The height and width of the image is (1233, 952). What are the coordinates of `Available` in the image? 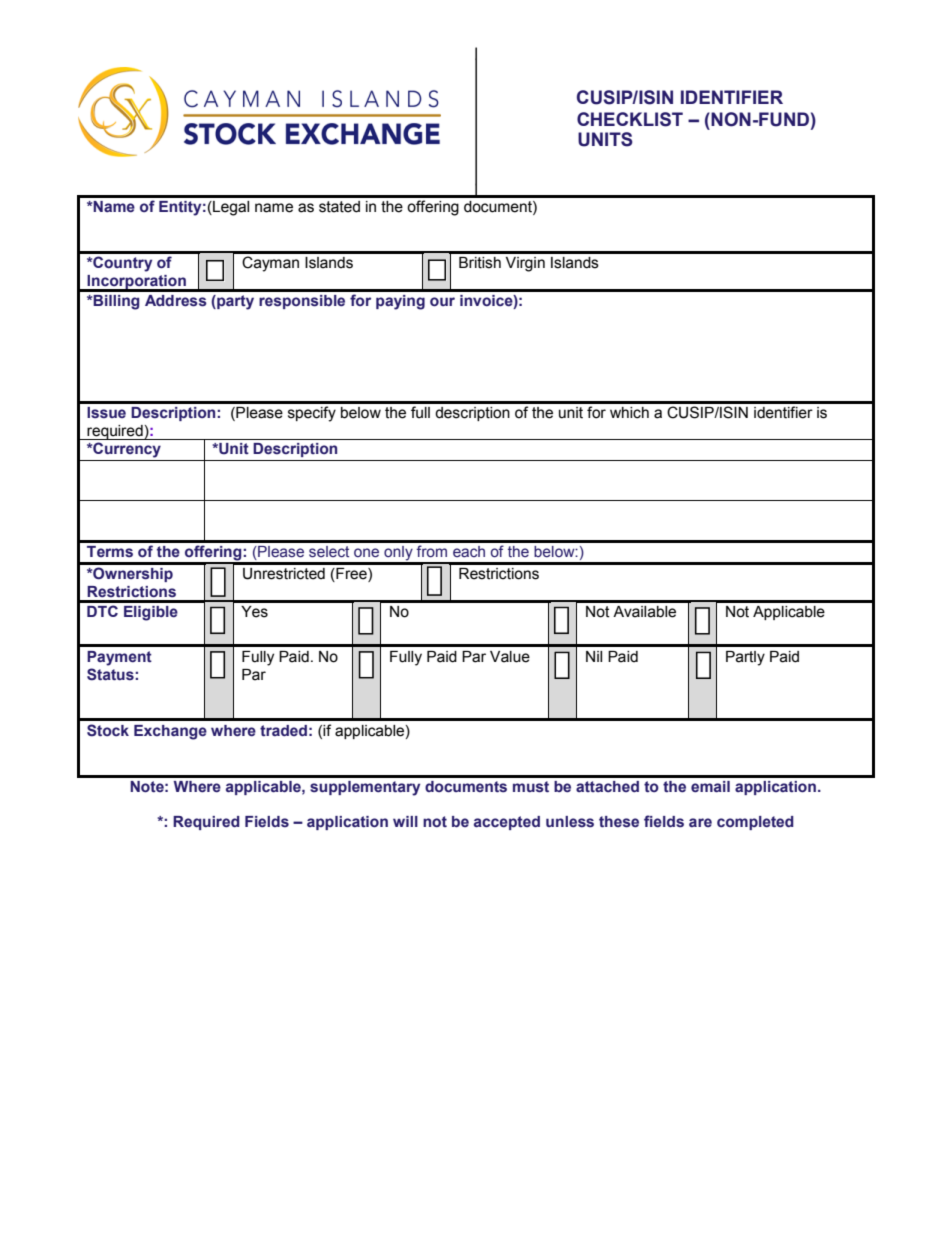 It's located at (644, 612).
